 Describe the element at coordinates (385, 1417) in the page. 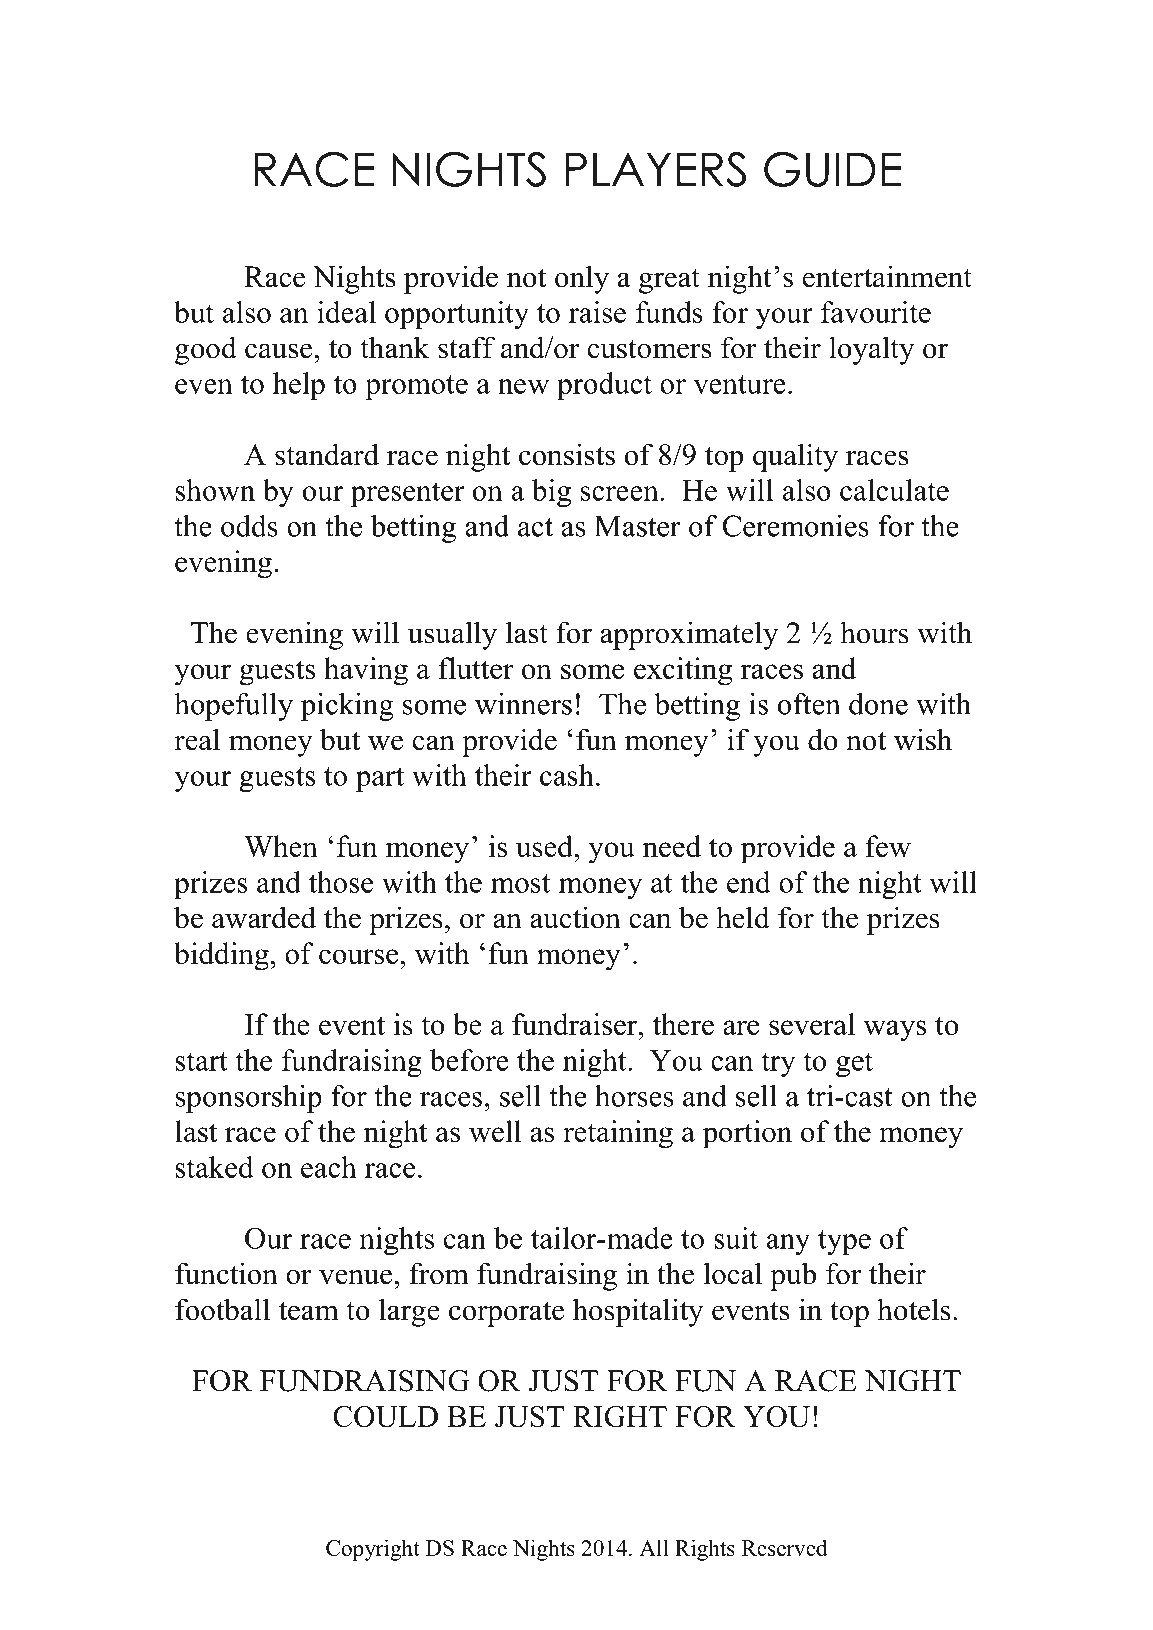

I see `COULD` at that location.
